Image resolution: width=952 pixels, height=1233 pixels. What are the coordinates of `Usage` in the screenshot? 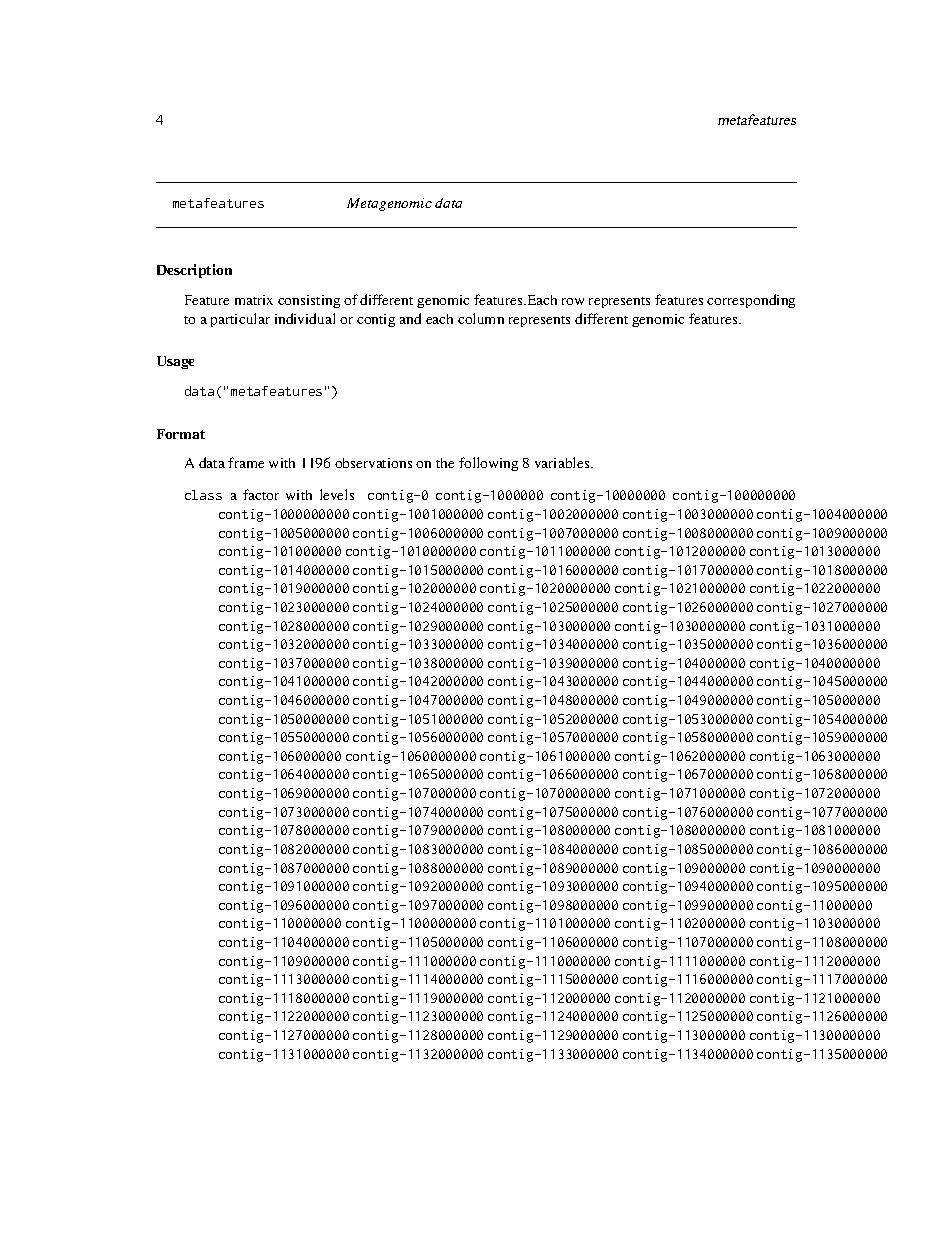 It's located at (175, 362).
